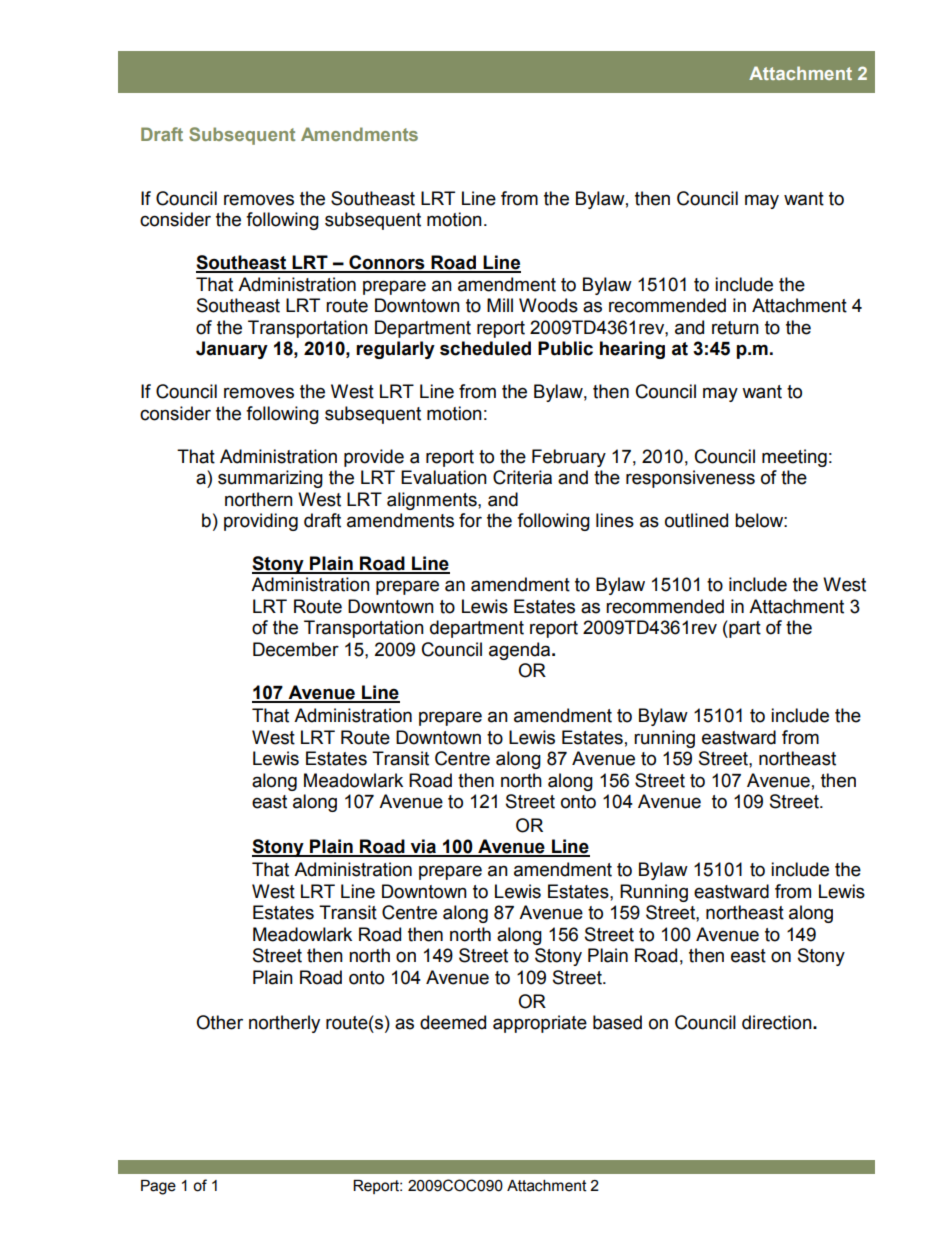 This page has height=1233, width=952. I want to click on return, so click(735, 328).
